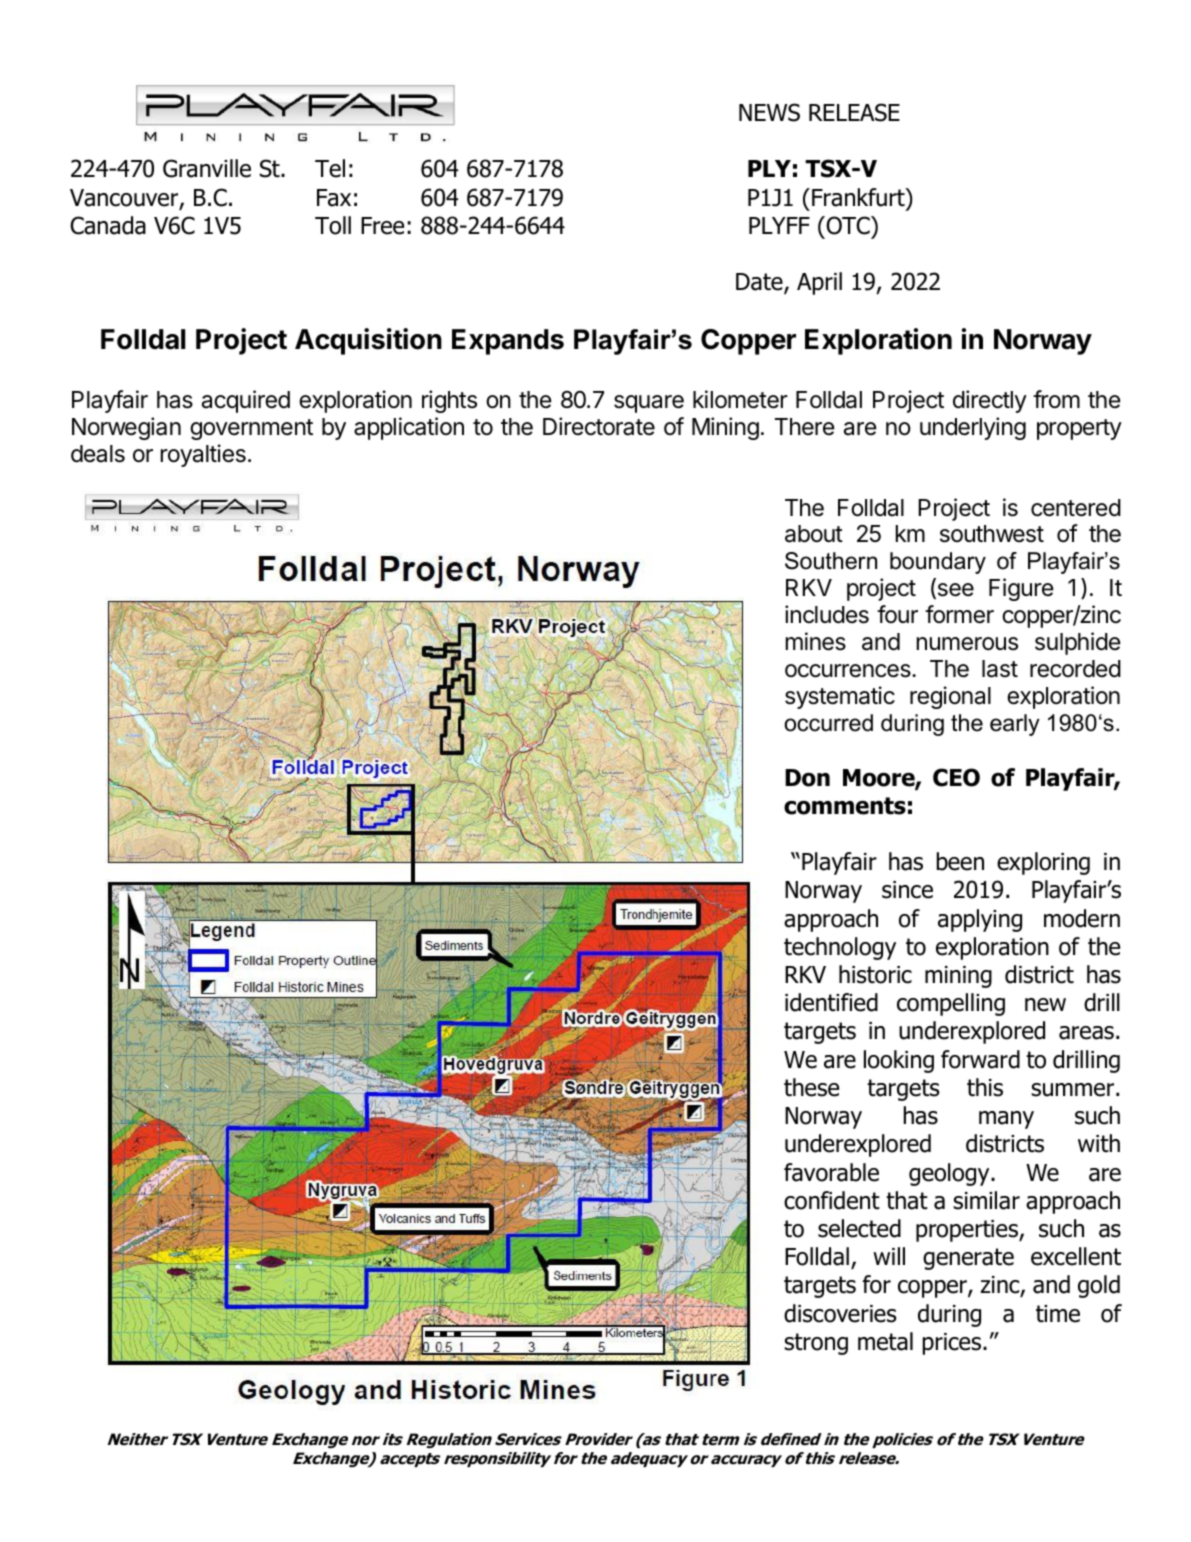 The height and width of the page is (1542, 1191). Describe the element at coordinates (203, 455) in the page. I see `royalties` at that location.
